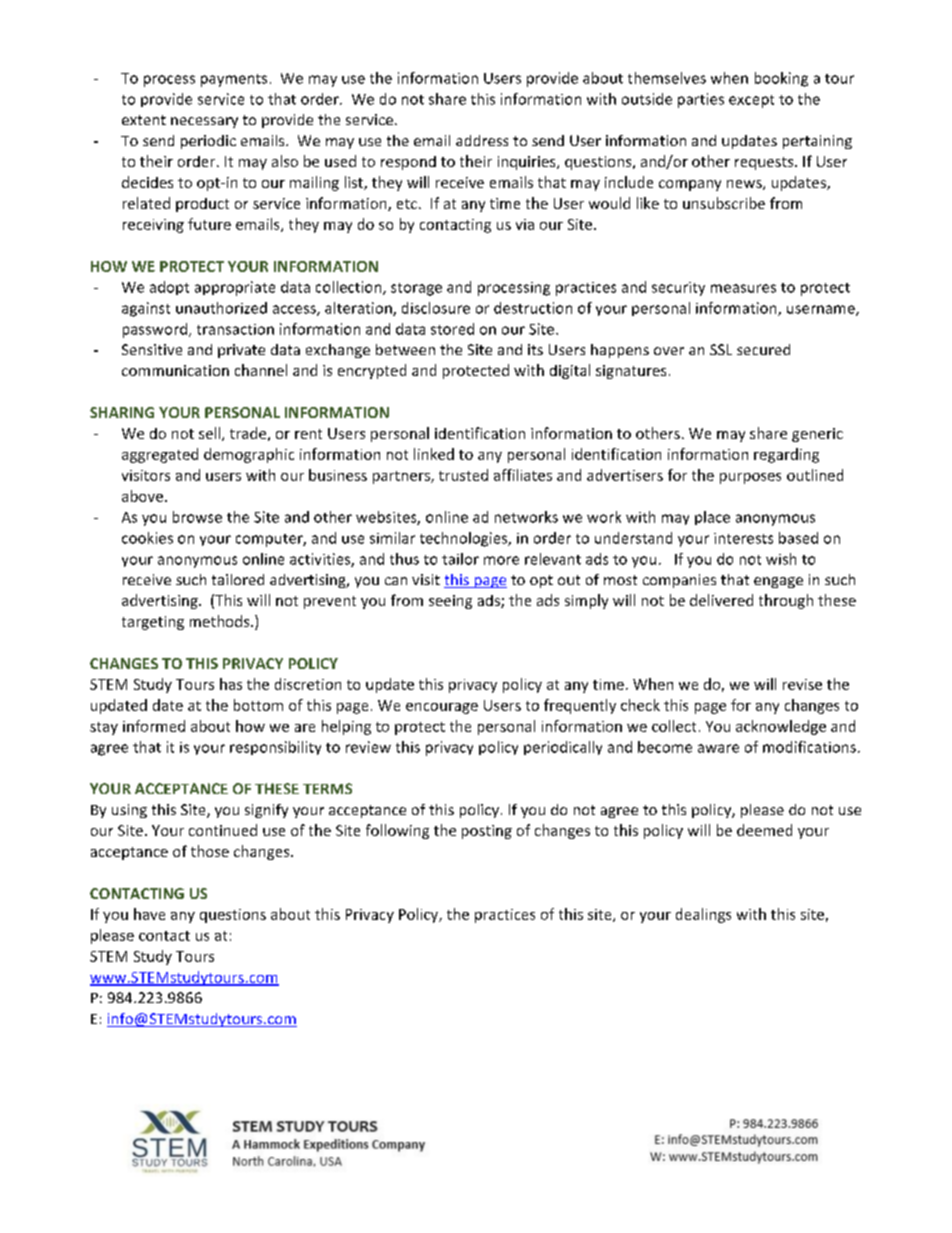 The width and height of the document is (952, 1233). What do you see at coordinates (750, 478) in the document?
I see `purposes` at bounding box center [750, 478].
